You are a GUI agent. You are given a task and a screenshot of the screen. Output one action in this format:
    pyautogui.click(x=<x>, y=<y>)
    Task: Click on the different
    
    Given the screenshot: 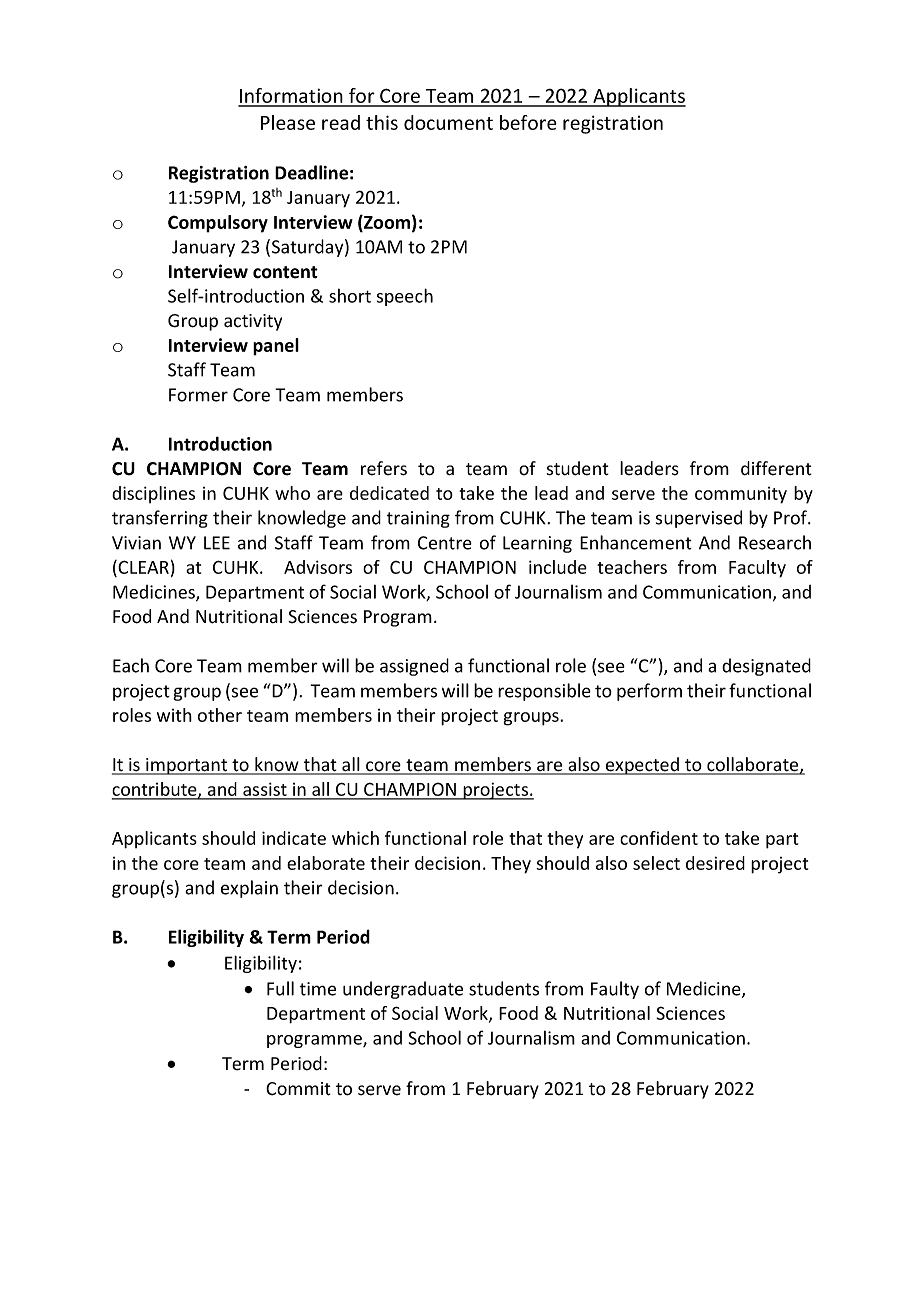 What is the action you would take?
    pyautogui.click(x=776, y=468)
